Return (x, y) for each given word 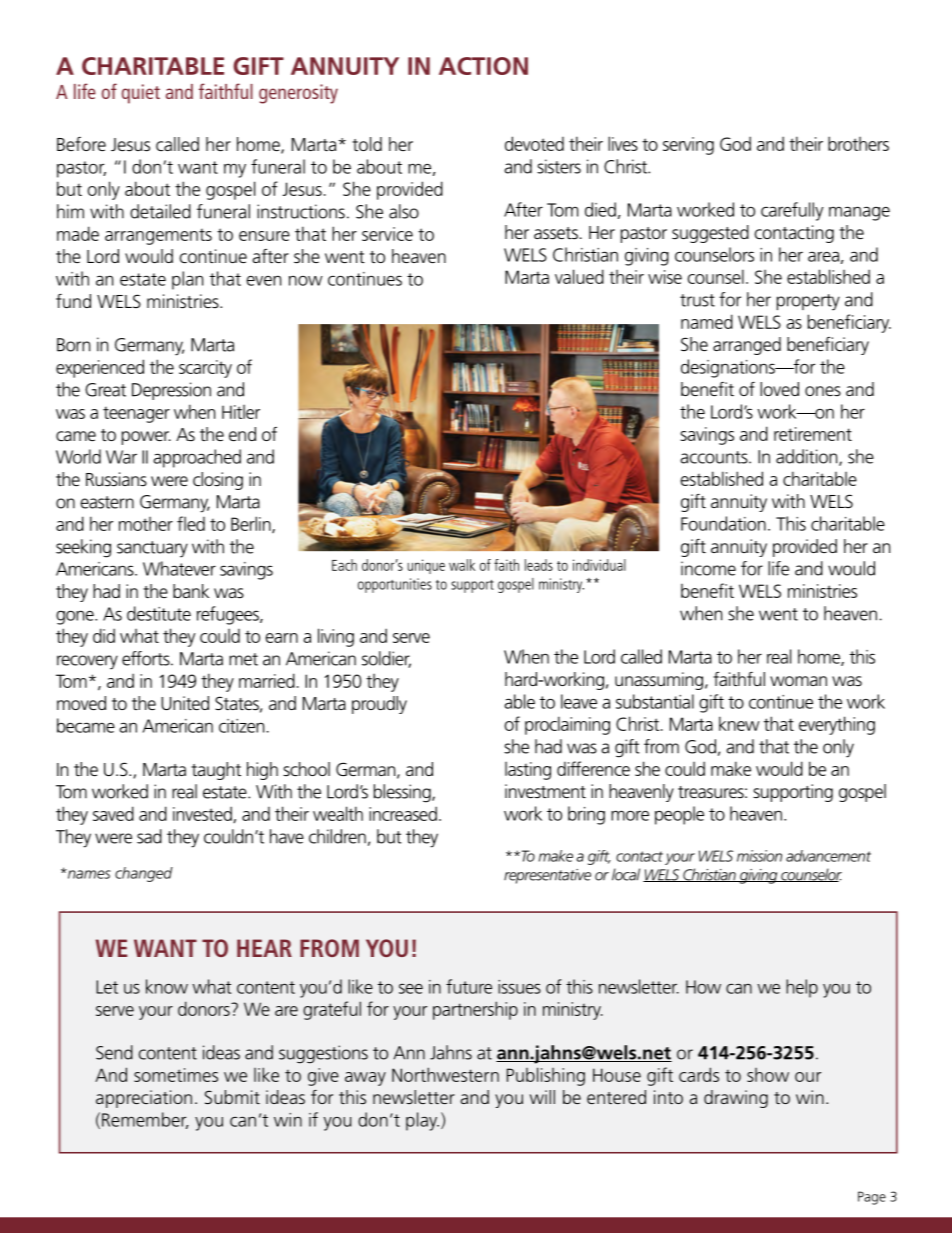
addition (808, 457)
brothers (858, 143)
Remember (145, 1120)
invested (203, 814)
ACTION (483, 66)
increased (403, 813)
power (146, 438)
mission (759, 856)
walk (462, 565)
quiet (141, 94)
